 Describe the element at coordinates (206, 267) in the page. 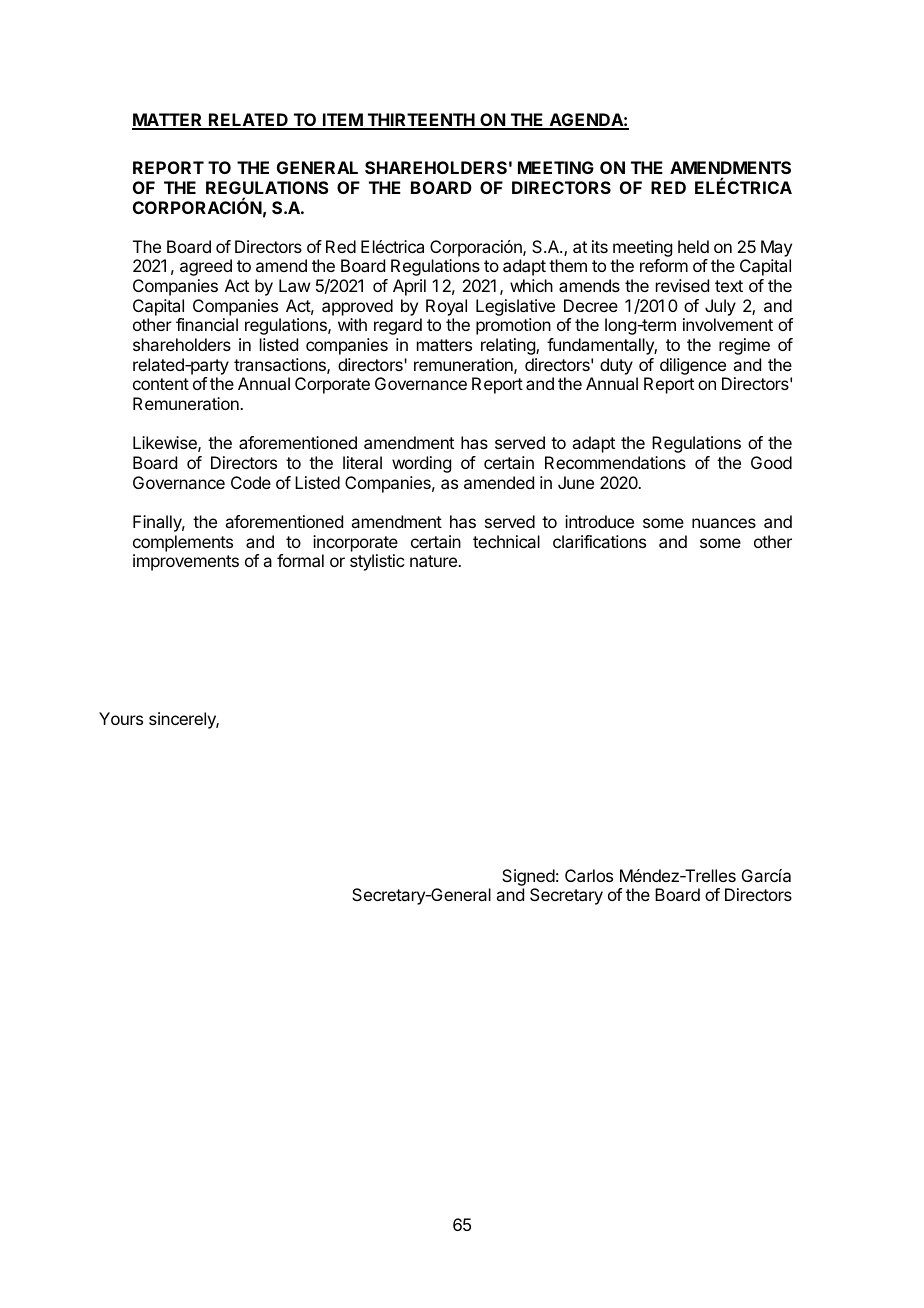

I see `agreed` at that location.
